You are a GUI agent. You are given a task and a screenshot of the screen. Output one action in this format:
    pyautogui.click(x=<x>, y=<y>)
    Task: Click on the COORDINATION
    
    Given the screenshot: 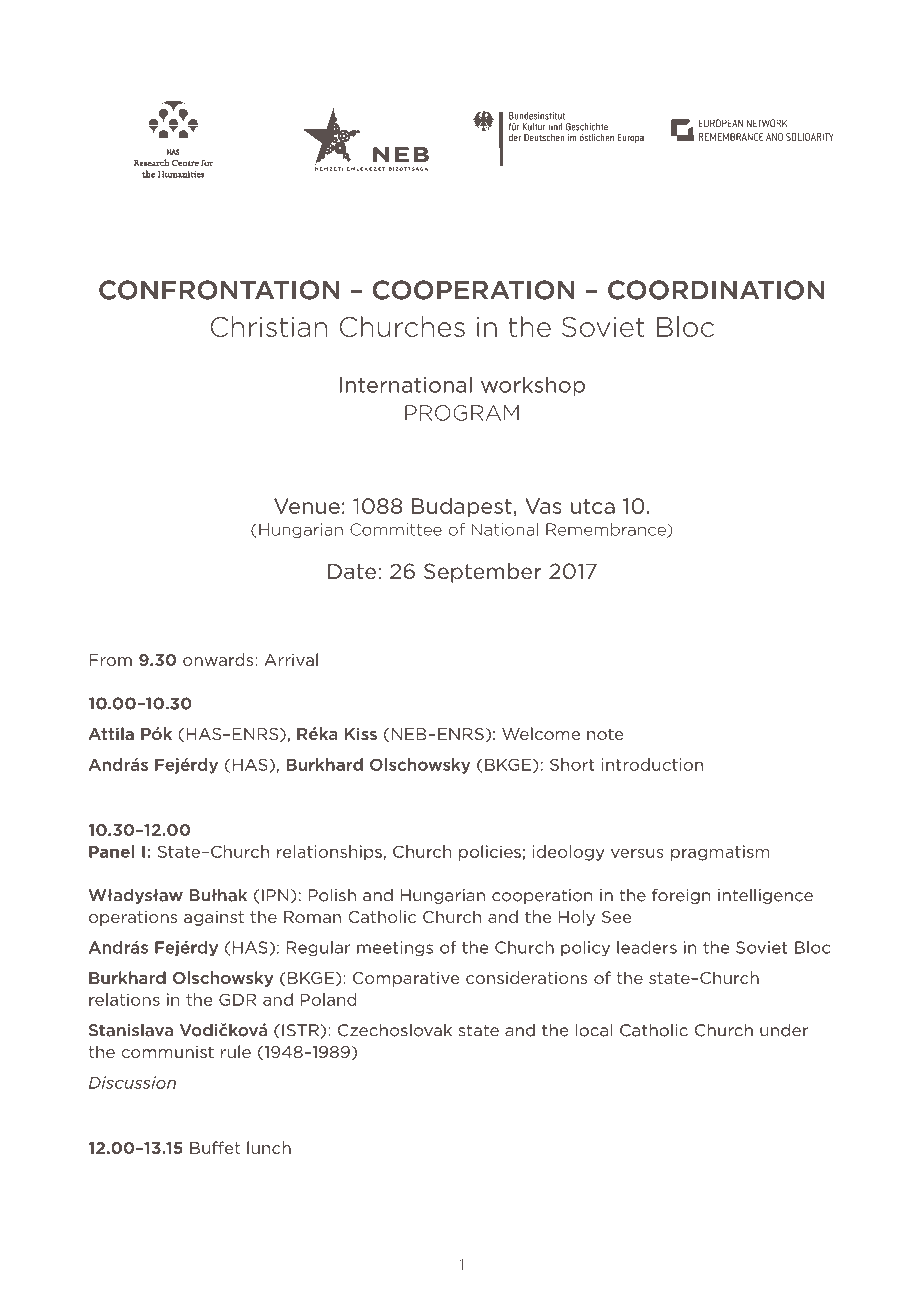 What is the action you would take?
    pyautogui.click(x=716, y=290)
